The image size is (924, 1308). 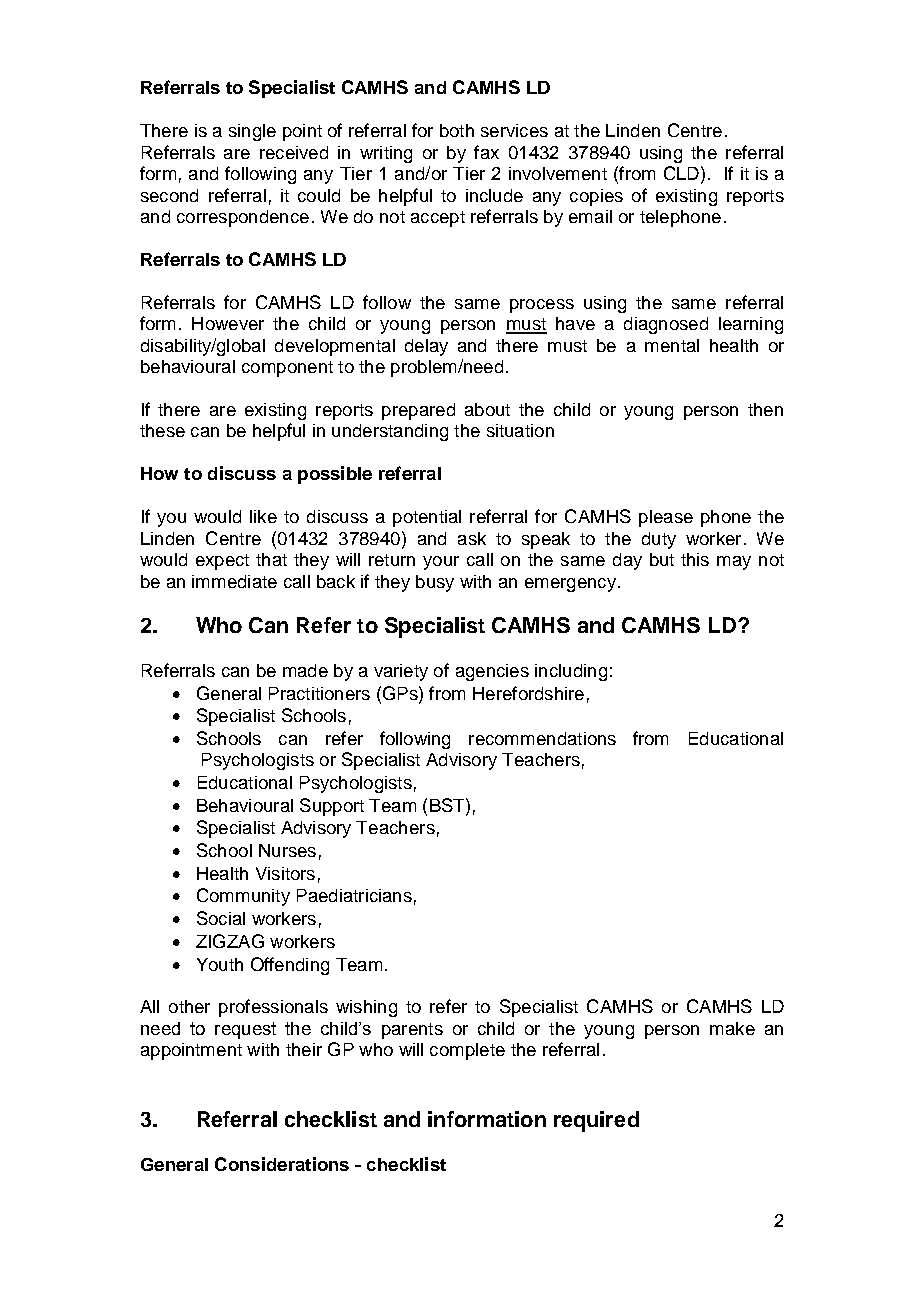 What do you see at coordinates (542, 738) in the screenshot?
I see `recommendations` at bounding box center [542, 738].
